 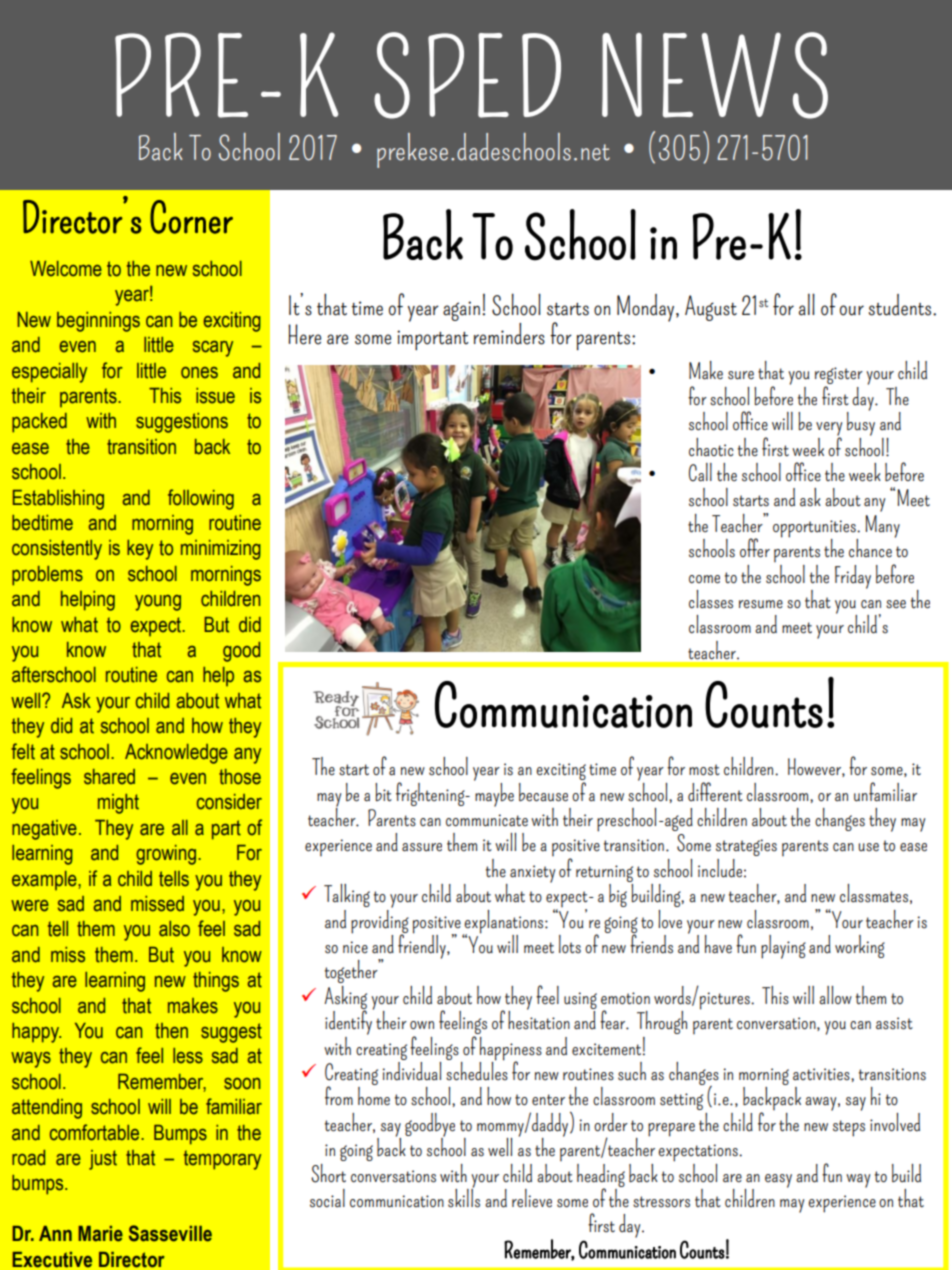 What do you see at coordinates (100, 1234) in the document?
I see `Marie` at bounding box center [100, 1234].
